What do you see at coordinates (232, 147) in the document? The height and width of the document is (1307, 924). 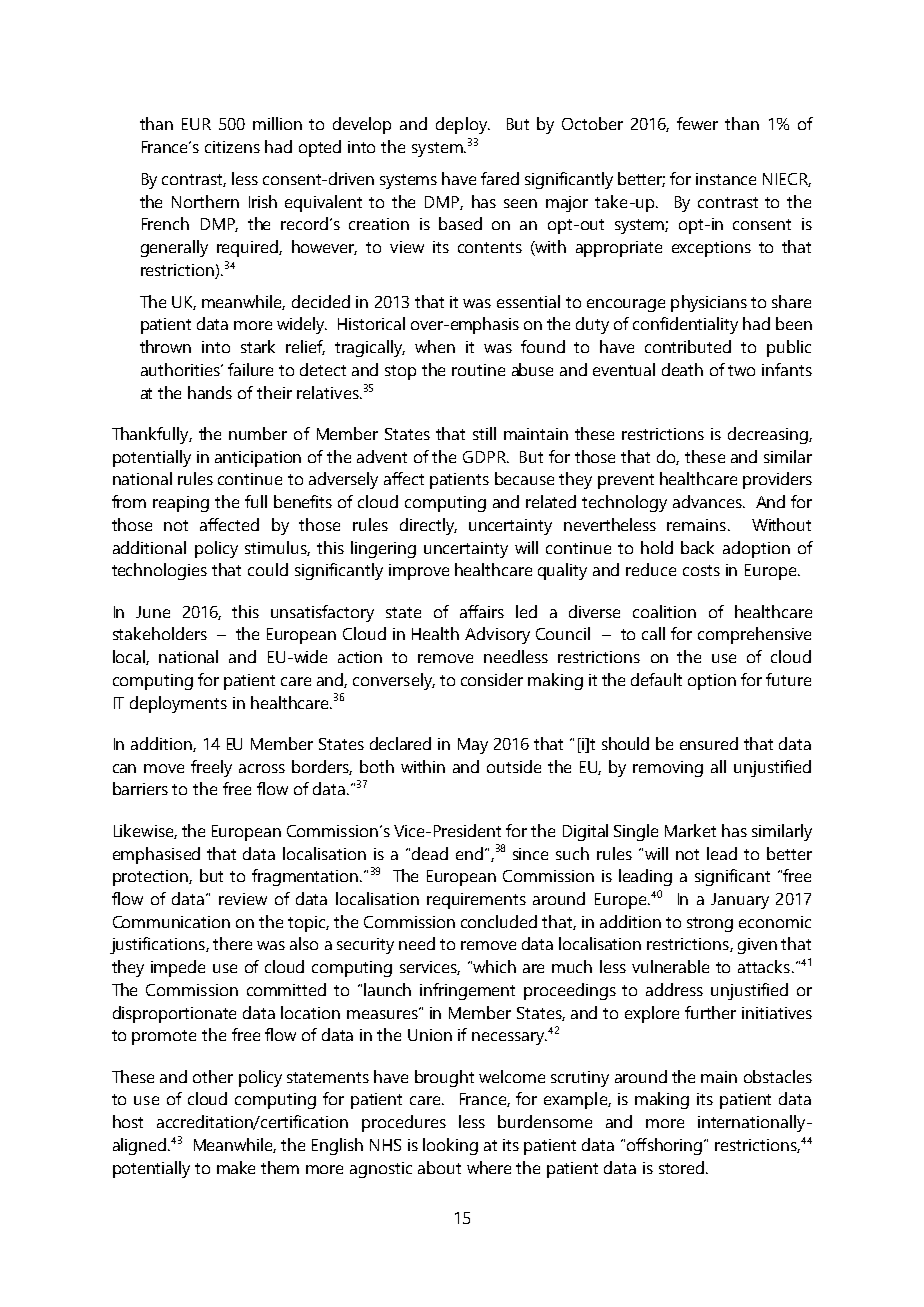 I see `citizens` at bounding box center [232, 147].
